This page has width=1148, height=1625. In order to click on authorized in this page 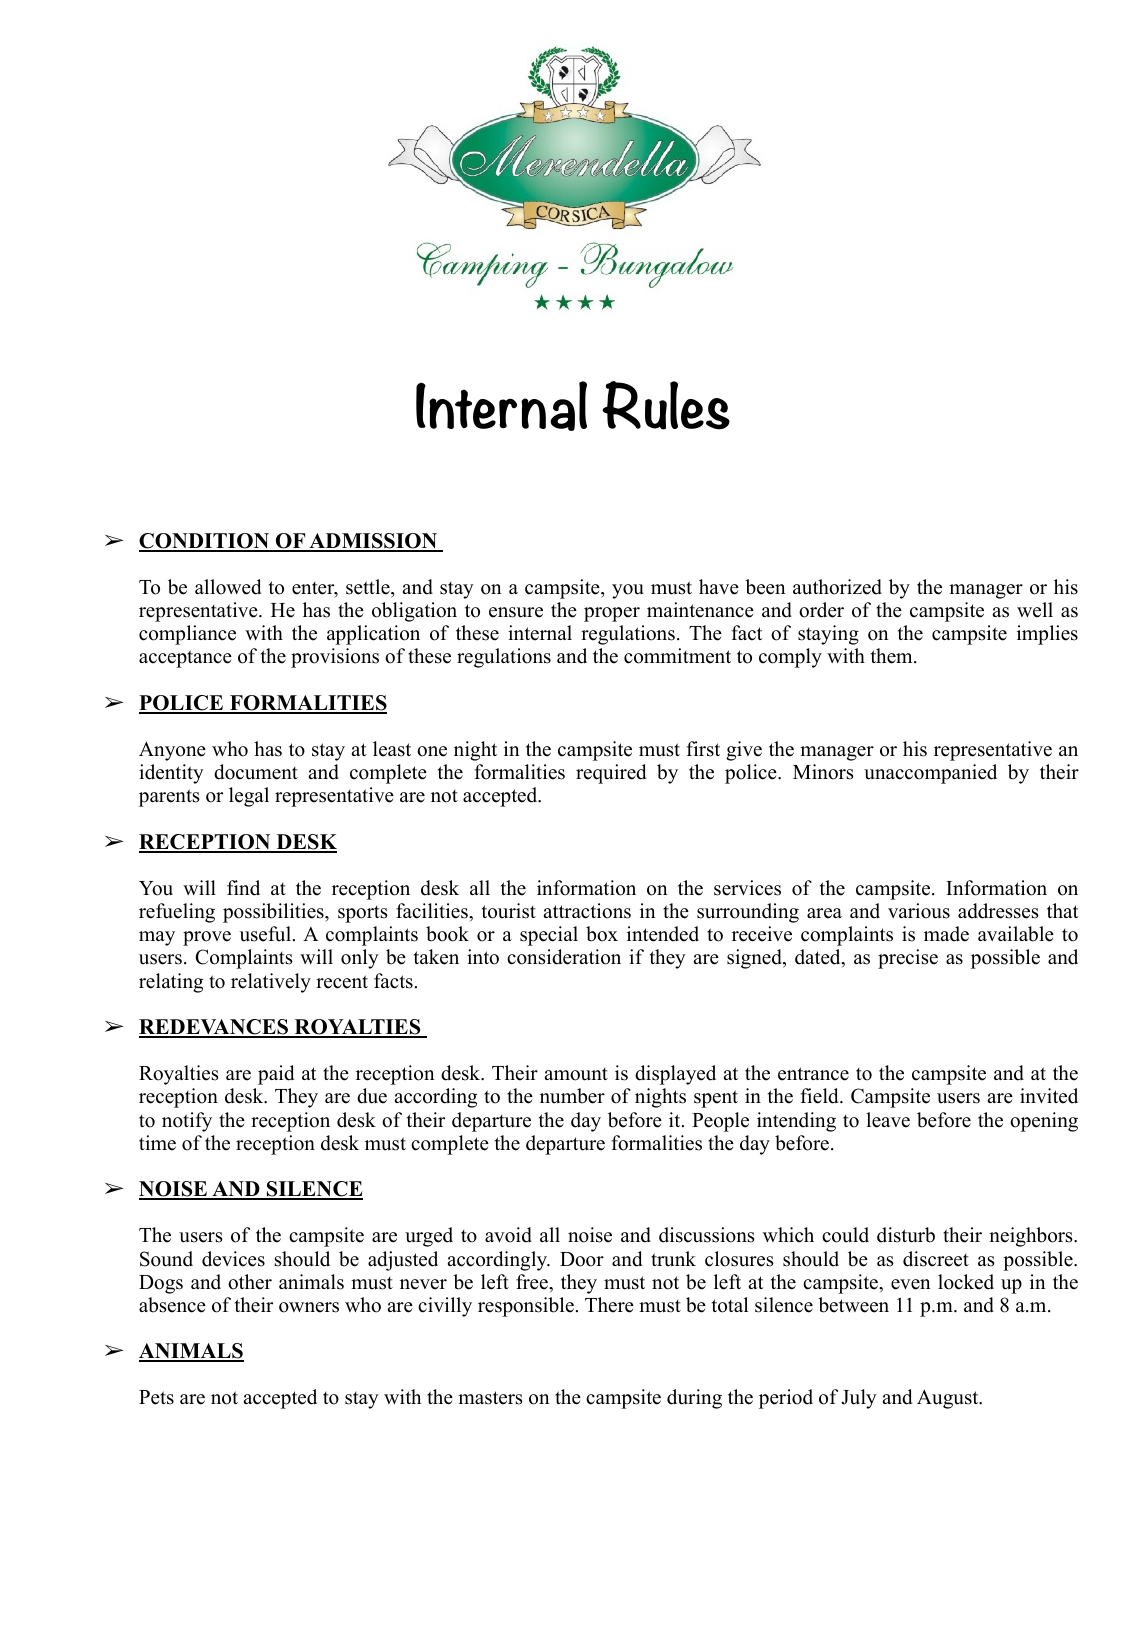, I will do `click(837, 587)`.
